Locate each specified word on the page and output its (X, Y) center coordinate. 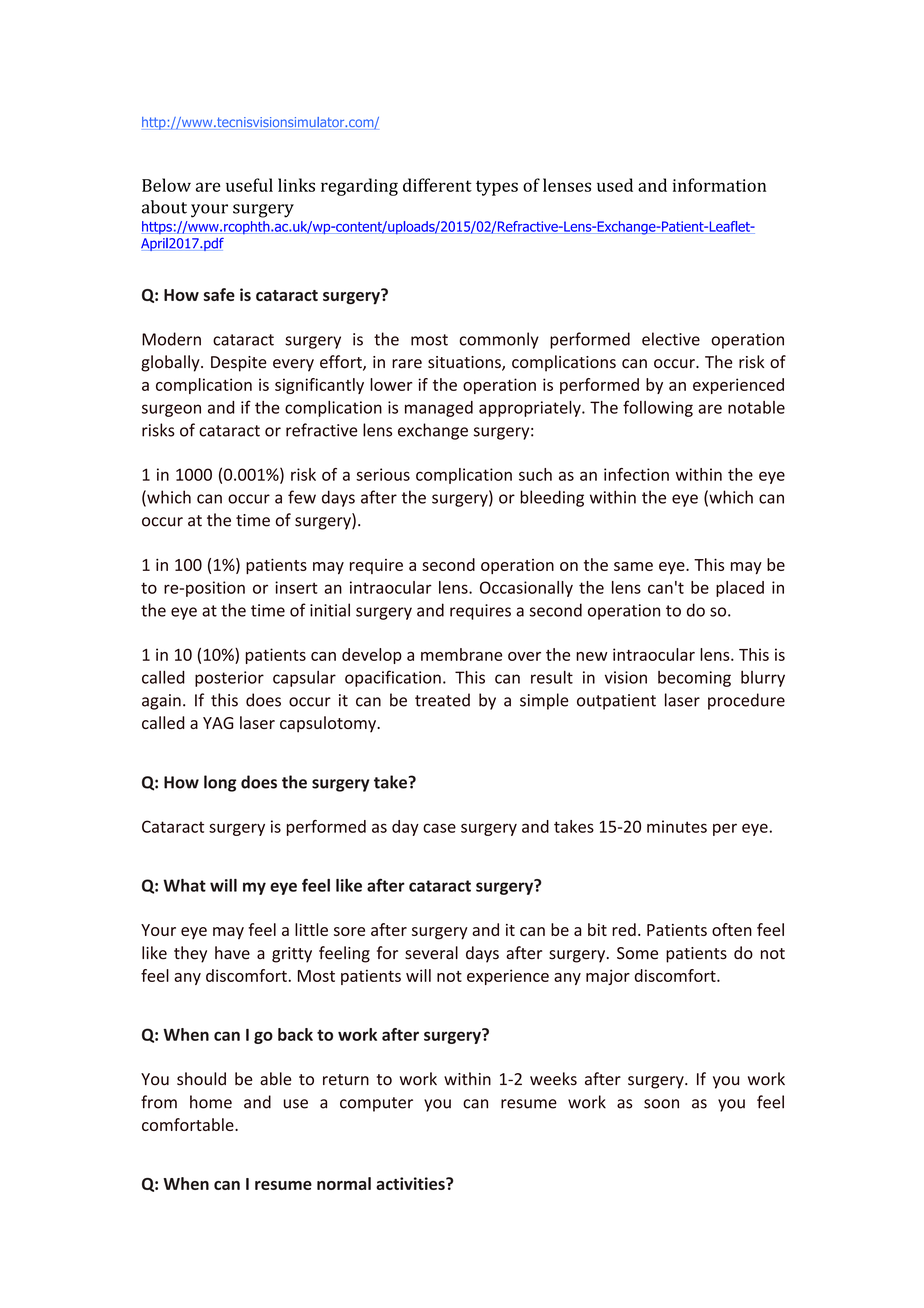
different (437, 185)
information (719, 185)
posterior (229, 679)
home (211, 1102)
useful (249, 185)
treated (442, 700)
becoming (694, 679)
